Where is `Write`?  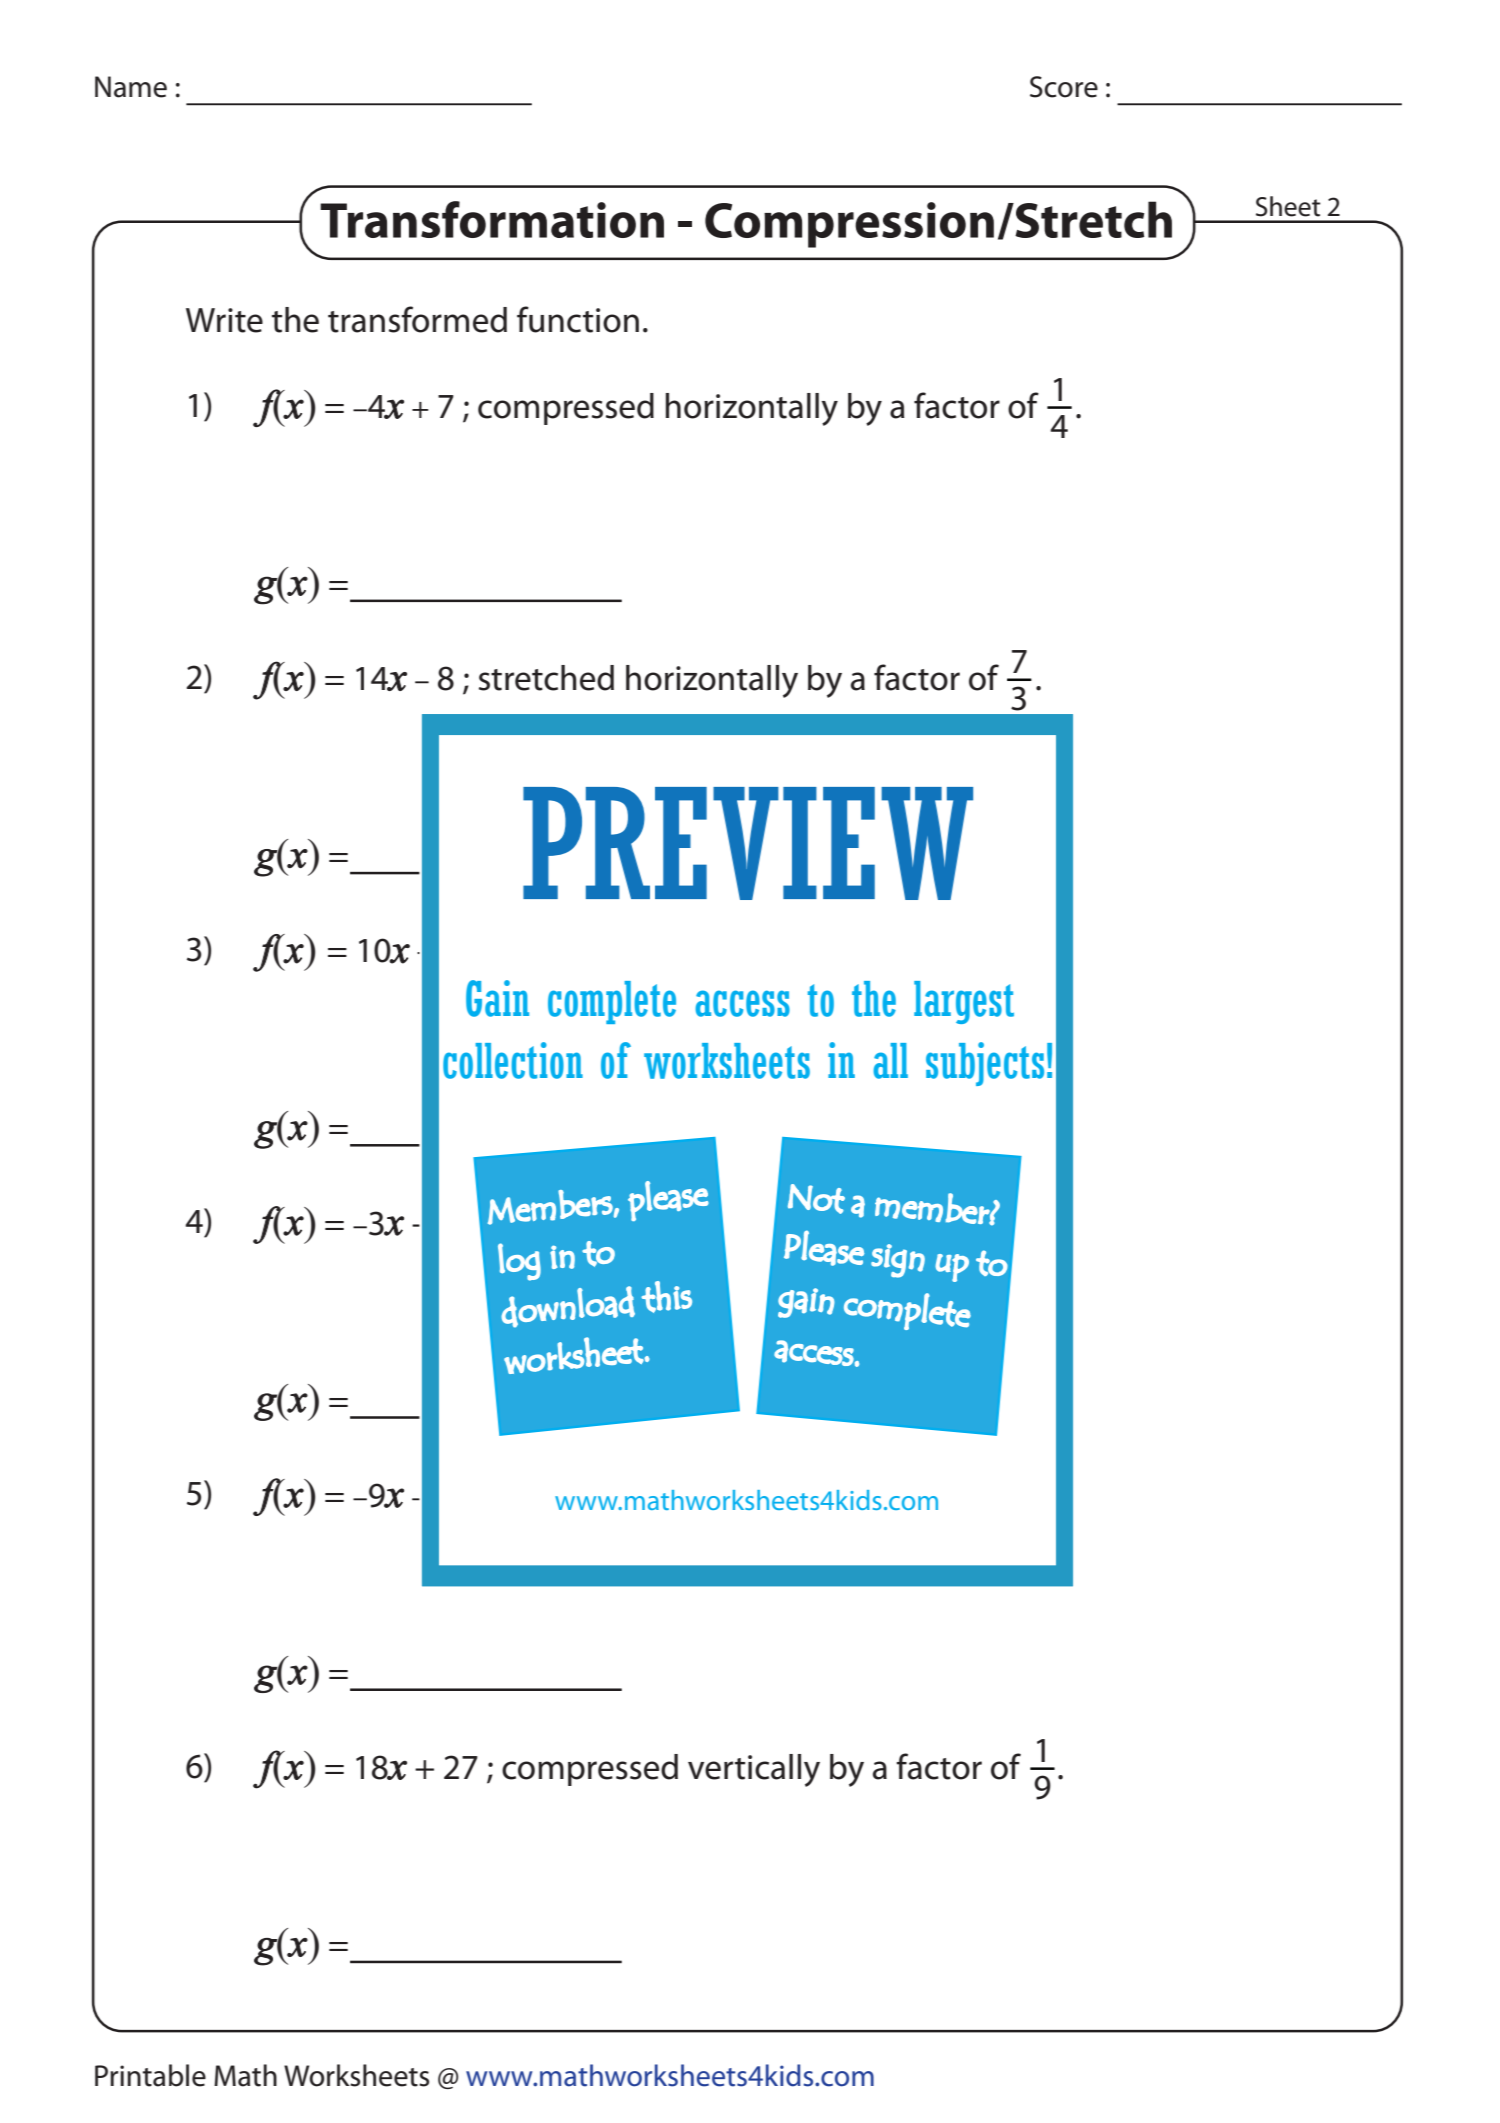 Write is located at coordinates (224, 320).
